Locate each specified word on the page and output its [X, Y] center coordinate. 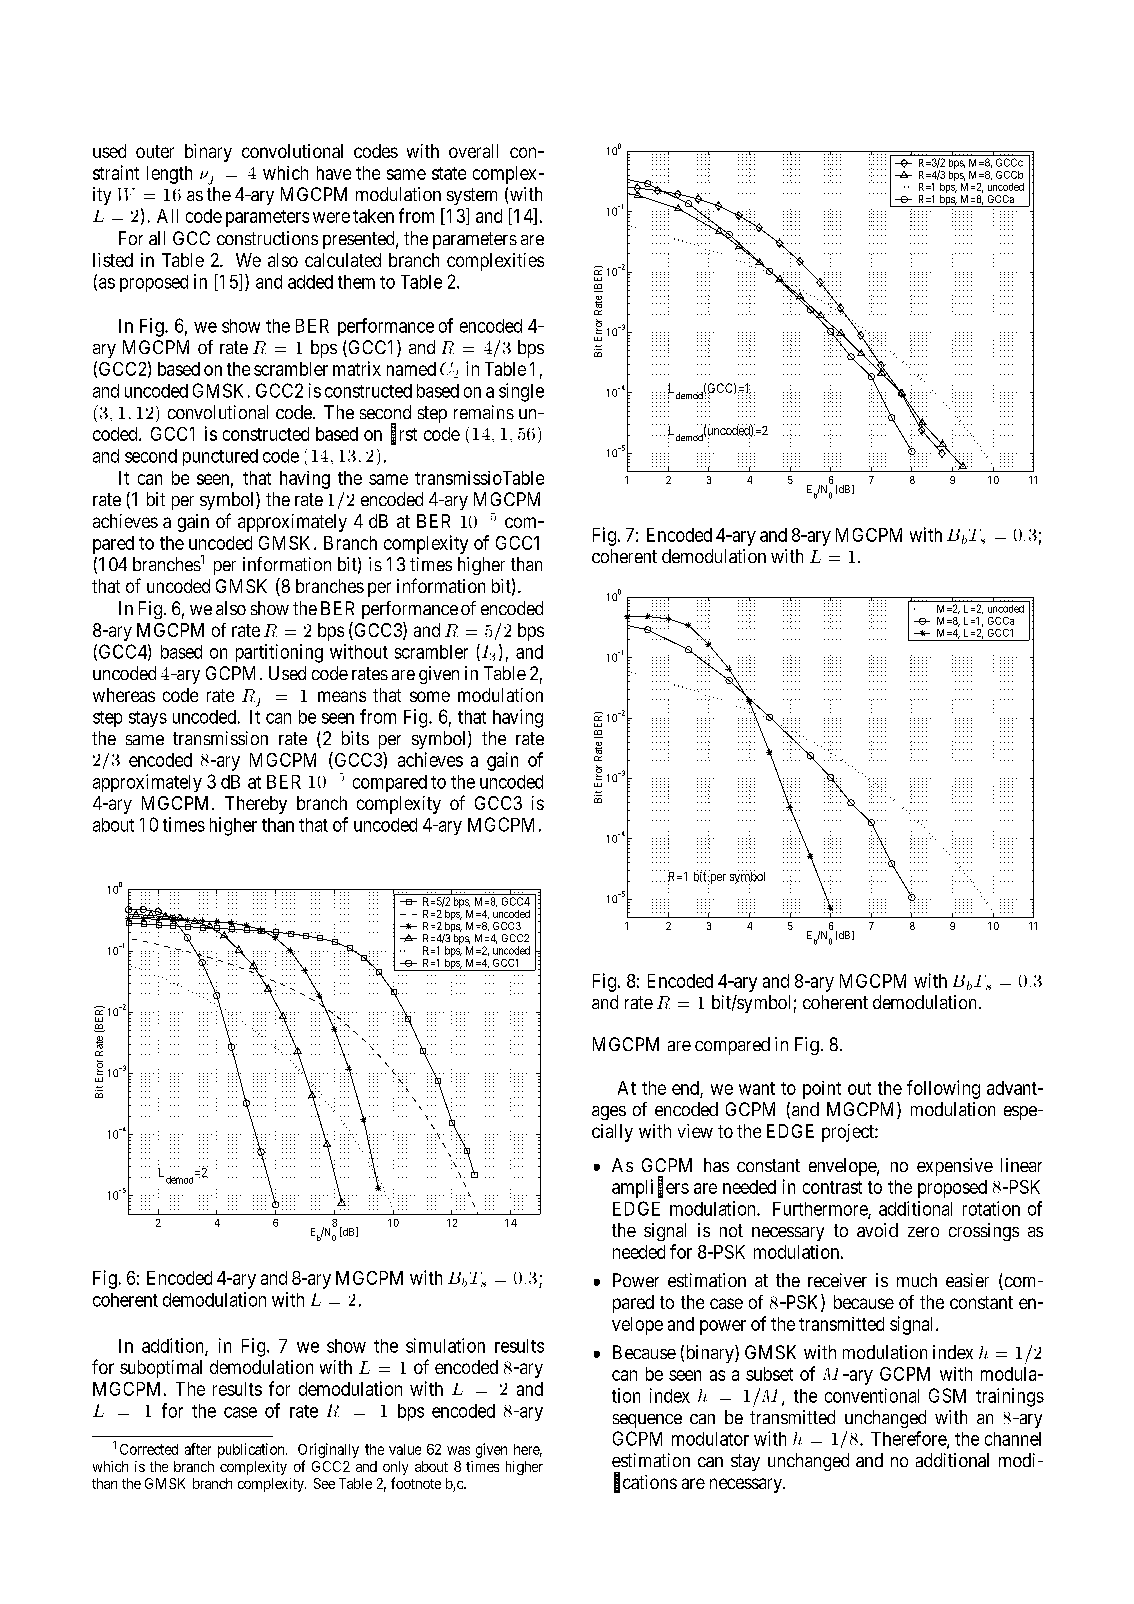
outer [155, 151]
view [695, 1131]
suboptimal [161, 1369]
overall [473, 151]
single [521, 392]
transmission [220, 738]
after [198, 1449]
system [472, 196]
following [943, 1089]
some [430, 696]
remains [484, 412]
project [849, 1133]
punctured [220, 457]
